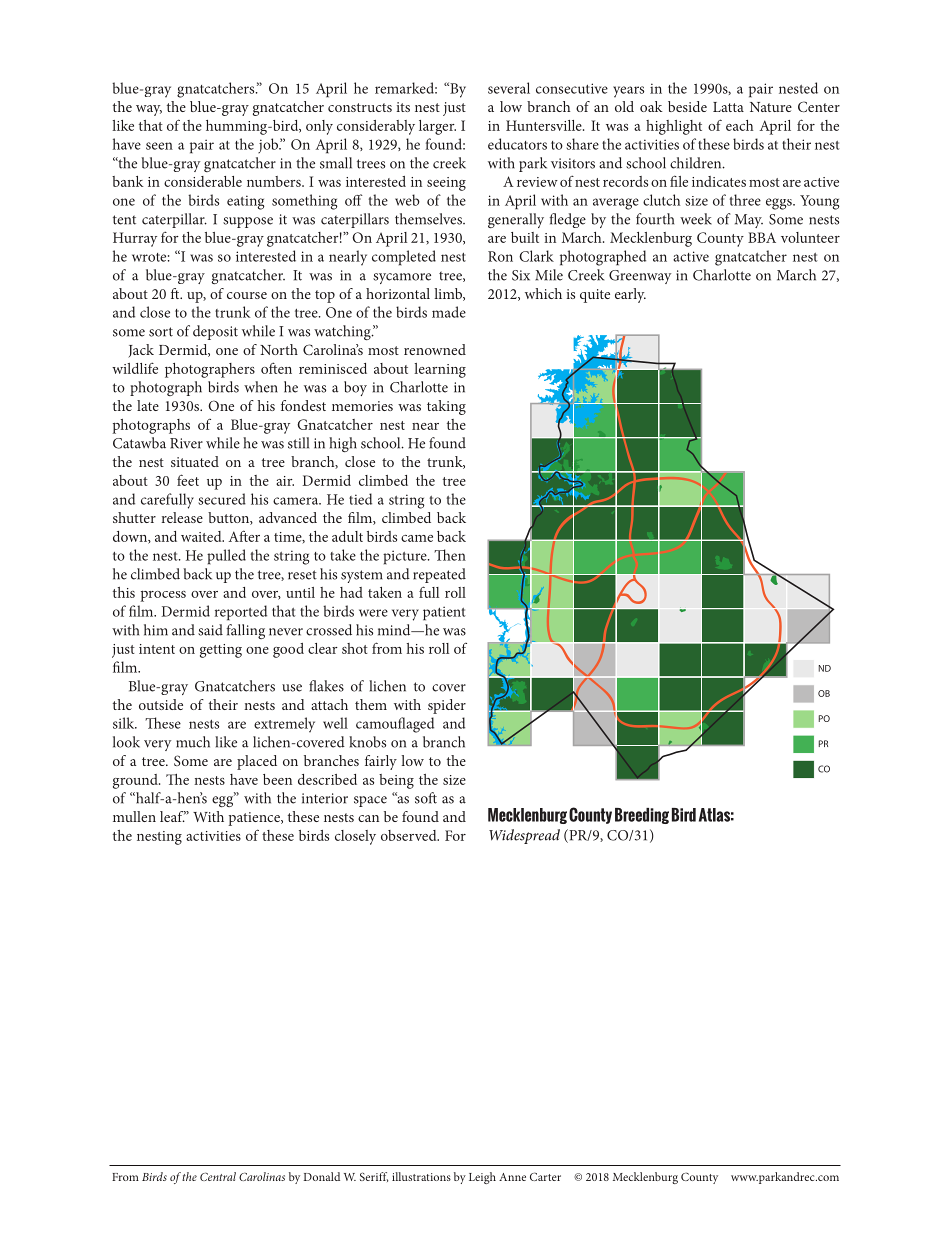 The image size is (952, 1233). Describe the element at coordinates (159, 146) in the screenshot. I see `seen` at that location.
